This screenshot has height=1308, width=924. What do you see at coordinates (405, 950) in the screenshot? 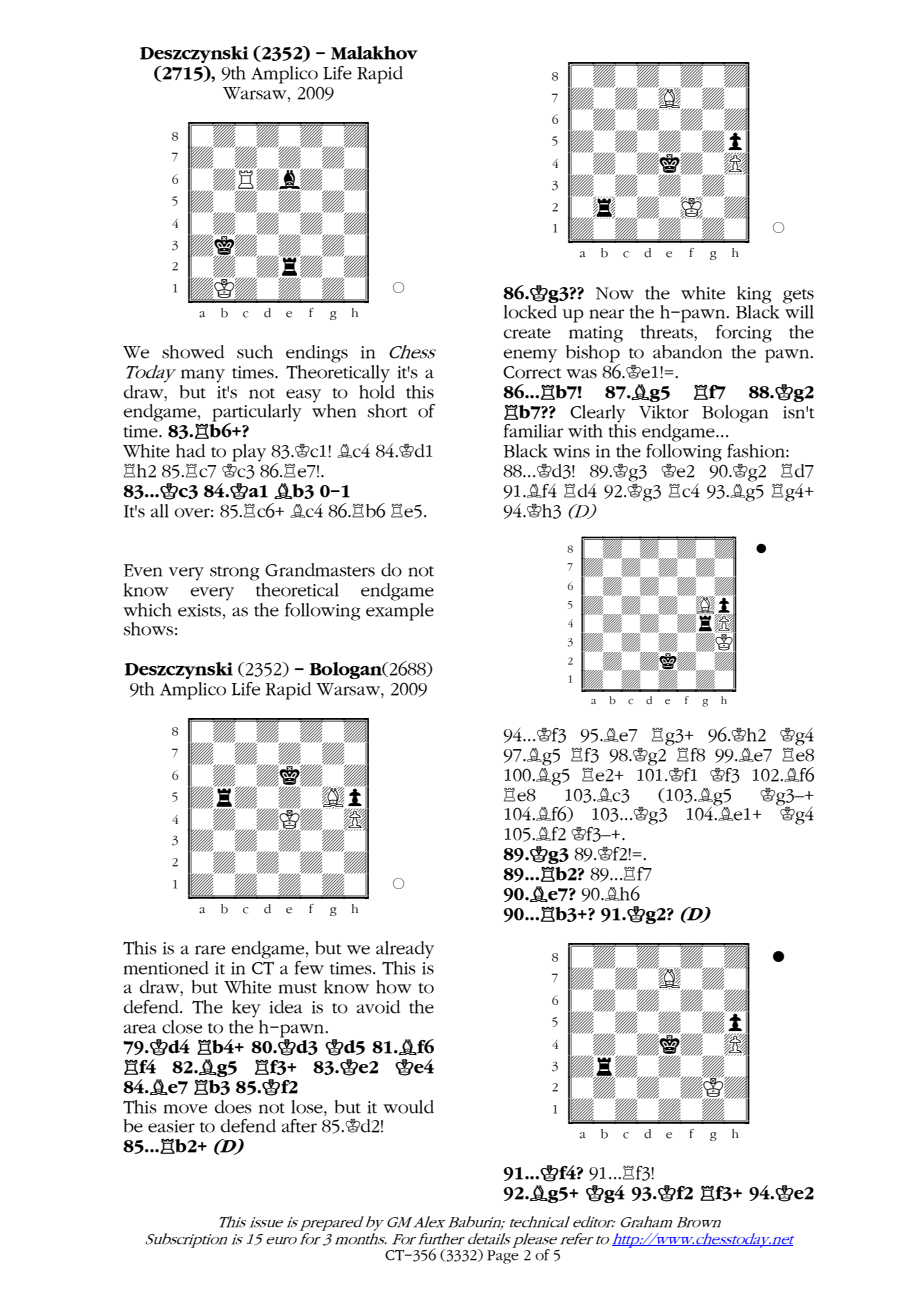
I see `already` at bounding box center [405, 950].
